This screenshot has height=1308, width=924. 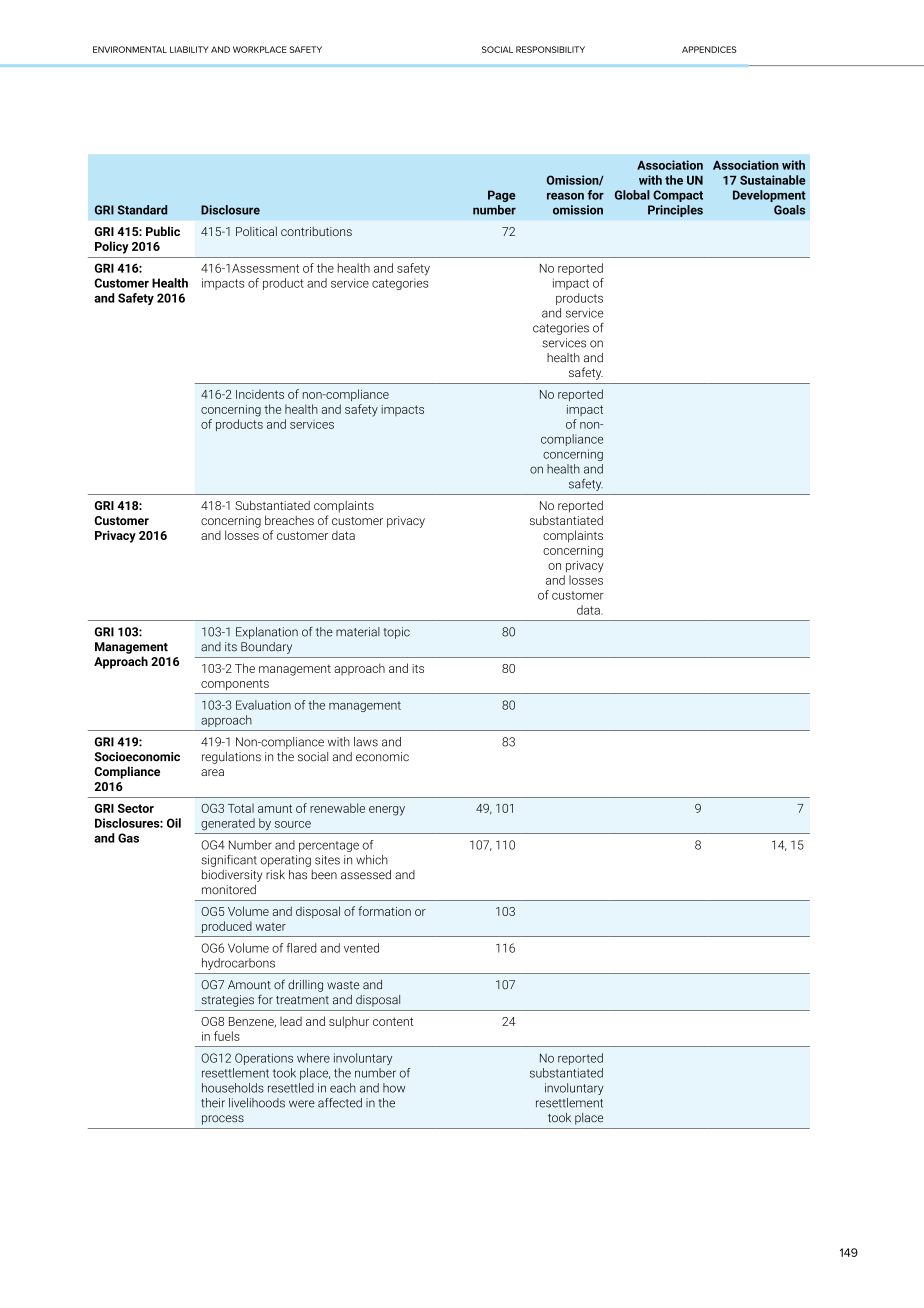 What do you see at coordinates (550, 49) in the screenshot?
I see `RESPONSIBILITY` at bounding box center [550, 49].
